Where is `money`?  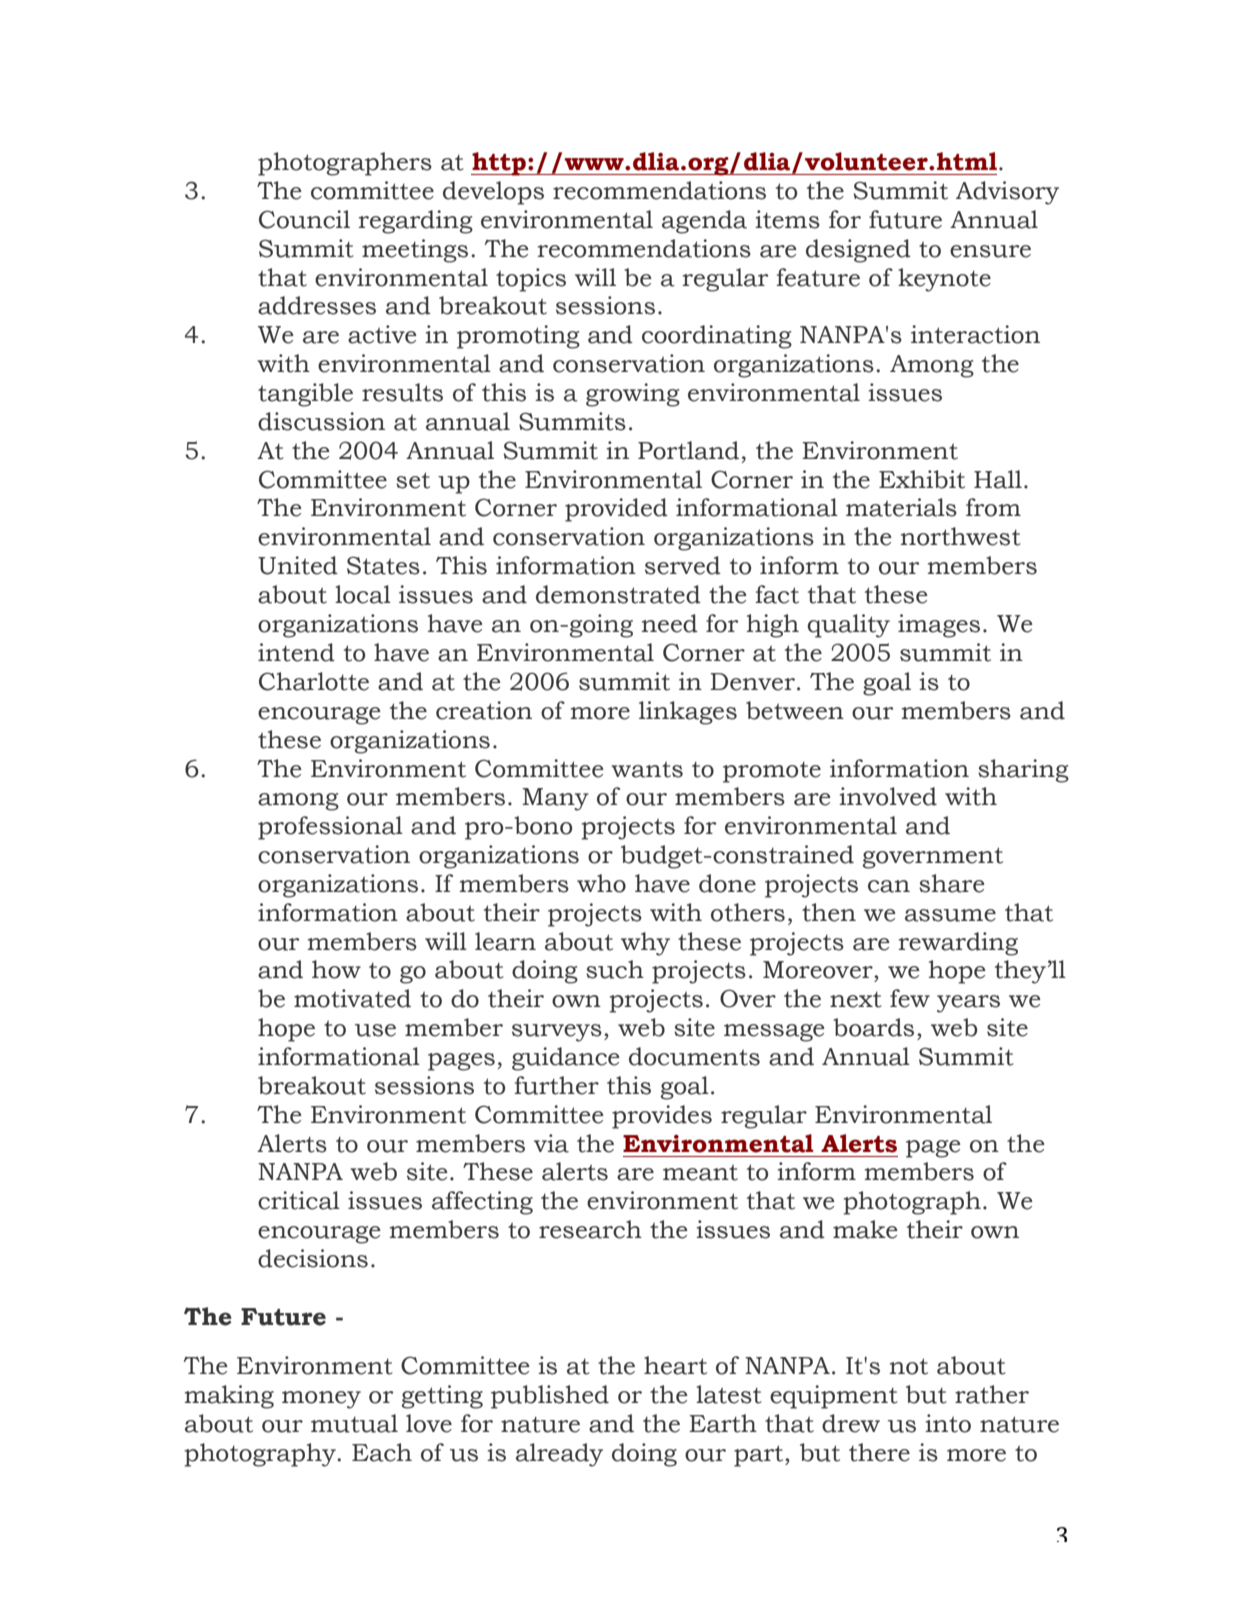
money is located at coordinates (321, 1400).
